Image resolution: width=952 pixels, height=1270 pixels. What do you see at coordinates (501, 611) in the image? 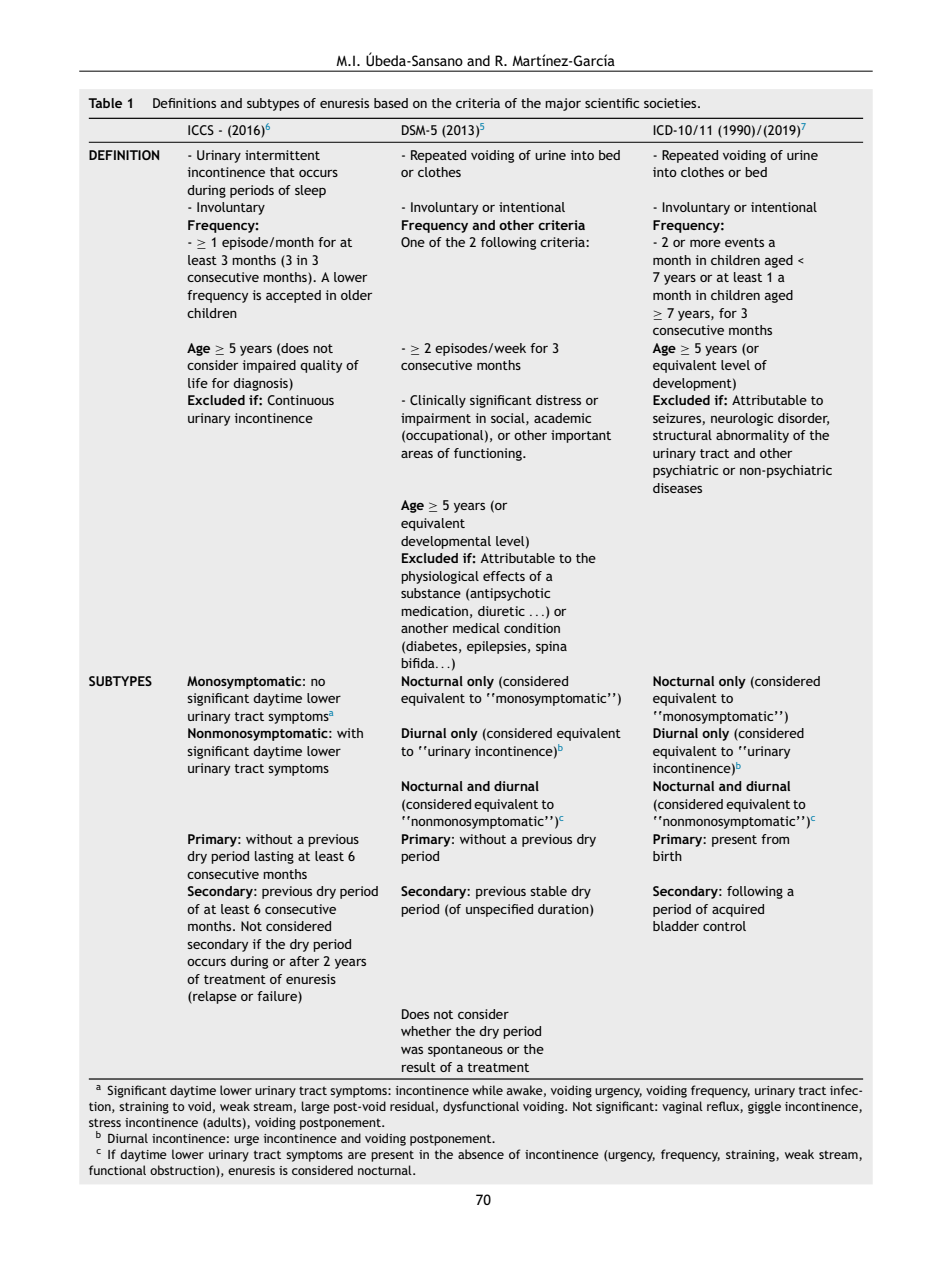
I see `diuretic` at bounding box center [501, 611].
